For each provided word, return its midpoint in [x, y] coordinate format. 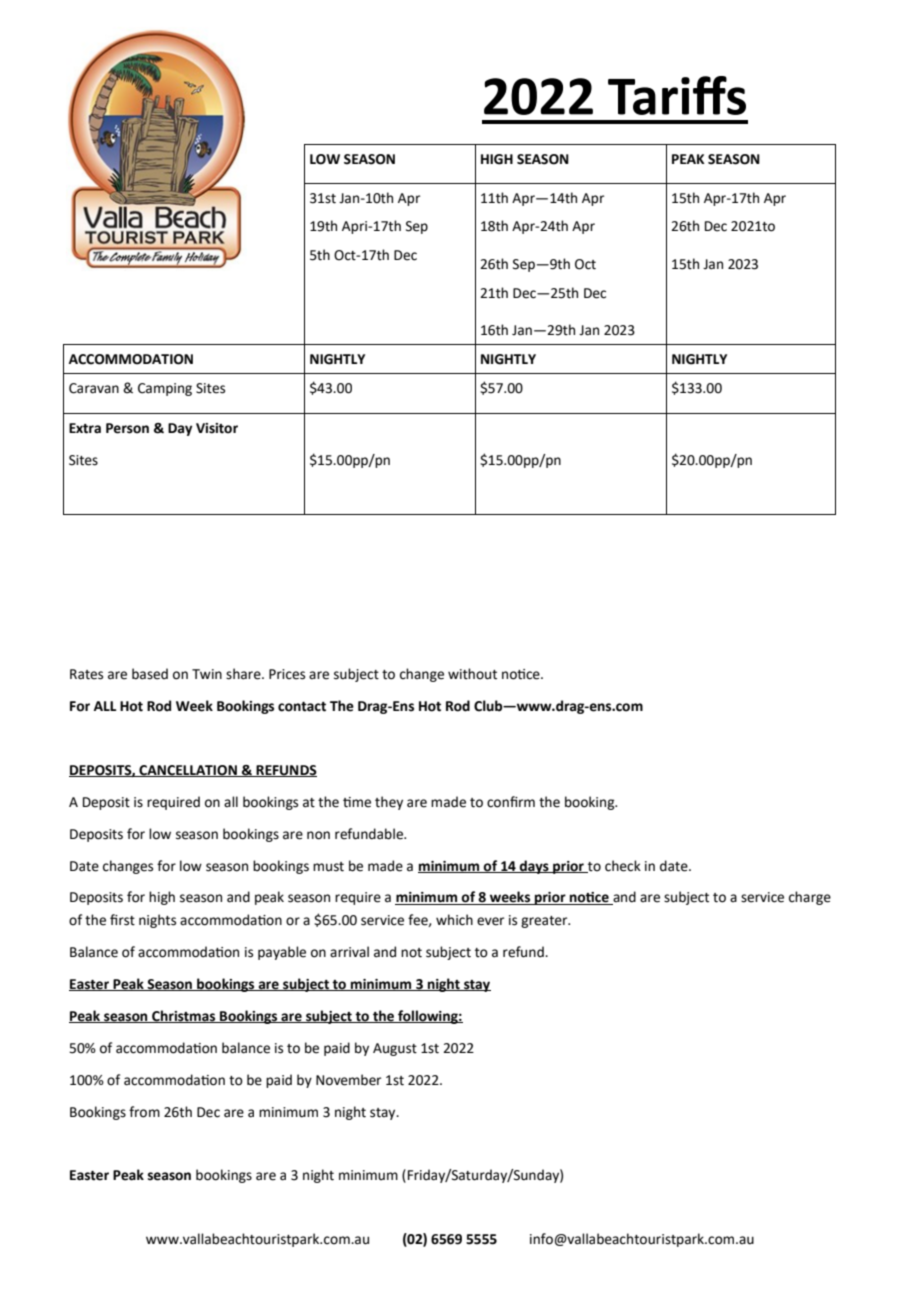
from [144, 1112]
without [472, 674]
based [150, 674]
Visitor [217, 428]
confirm [511, 802]
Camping [165, 389]
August [395, 1049]
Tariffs [677, 95]
